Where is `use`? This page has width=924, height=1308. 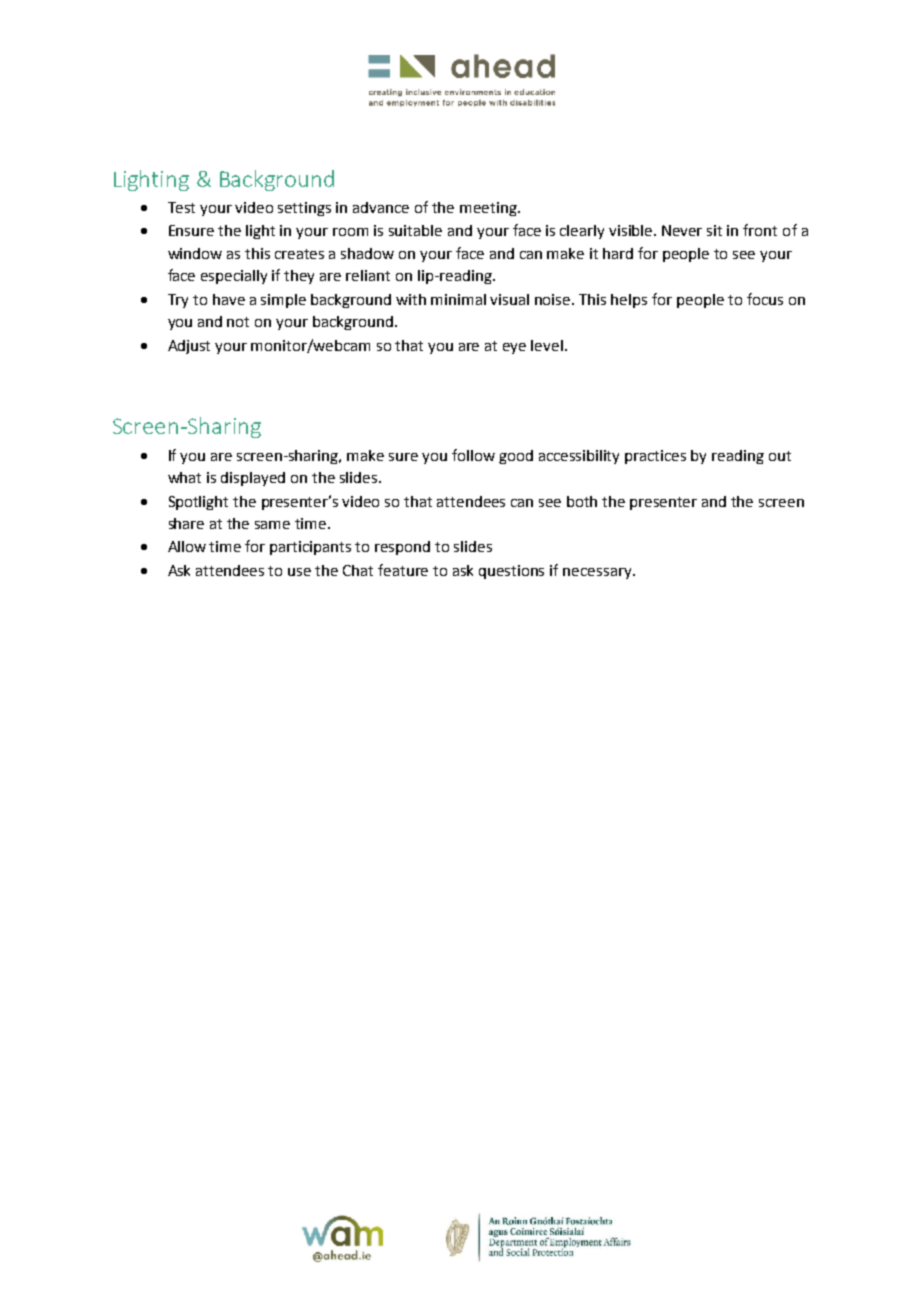
use is located at coordinates (299, 572).
